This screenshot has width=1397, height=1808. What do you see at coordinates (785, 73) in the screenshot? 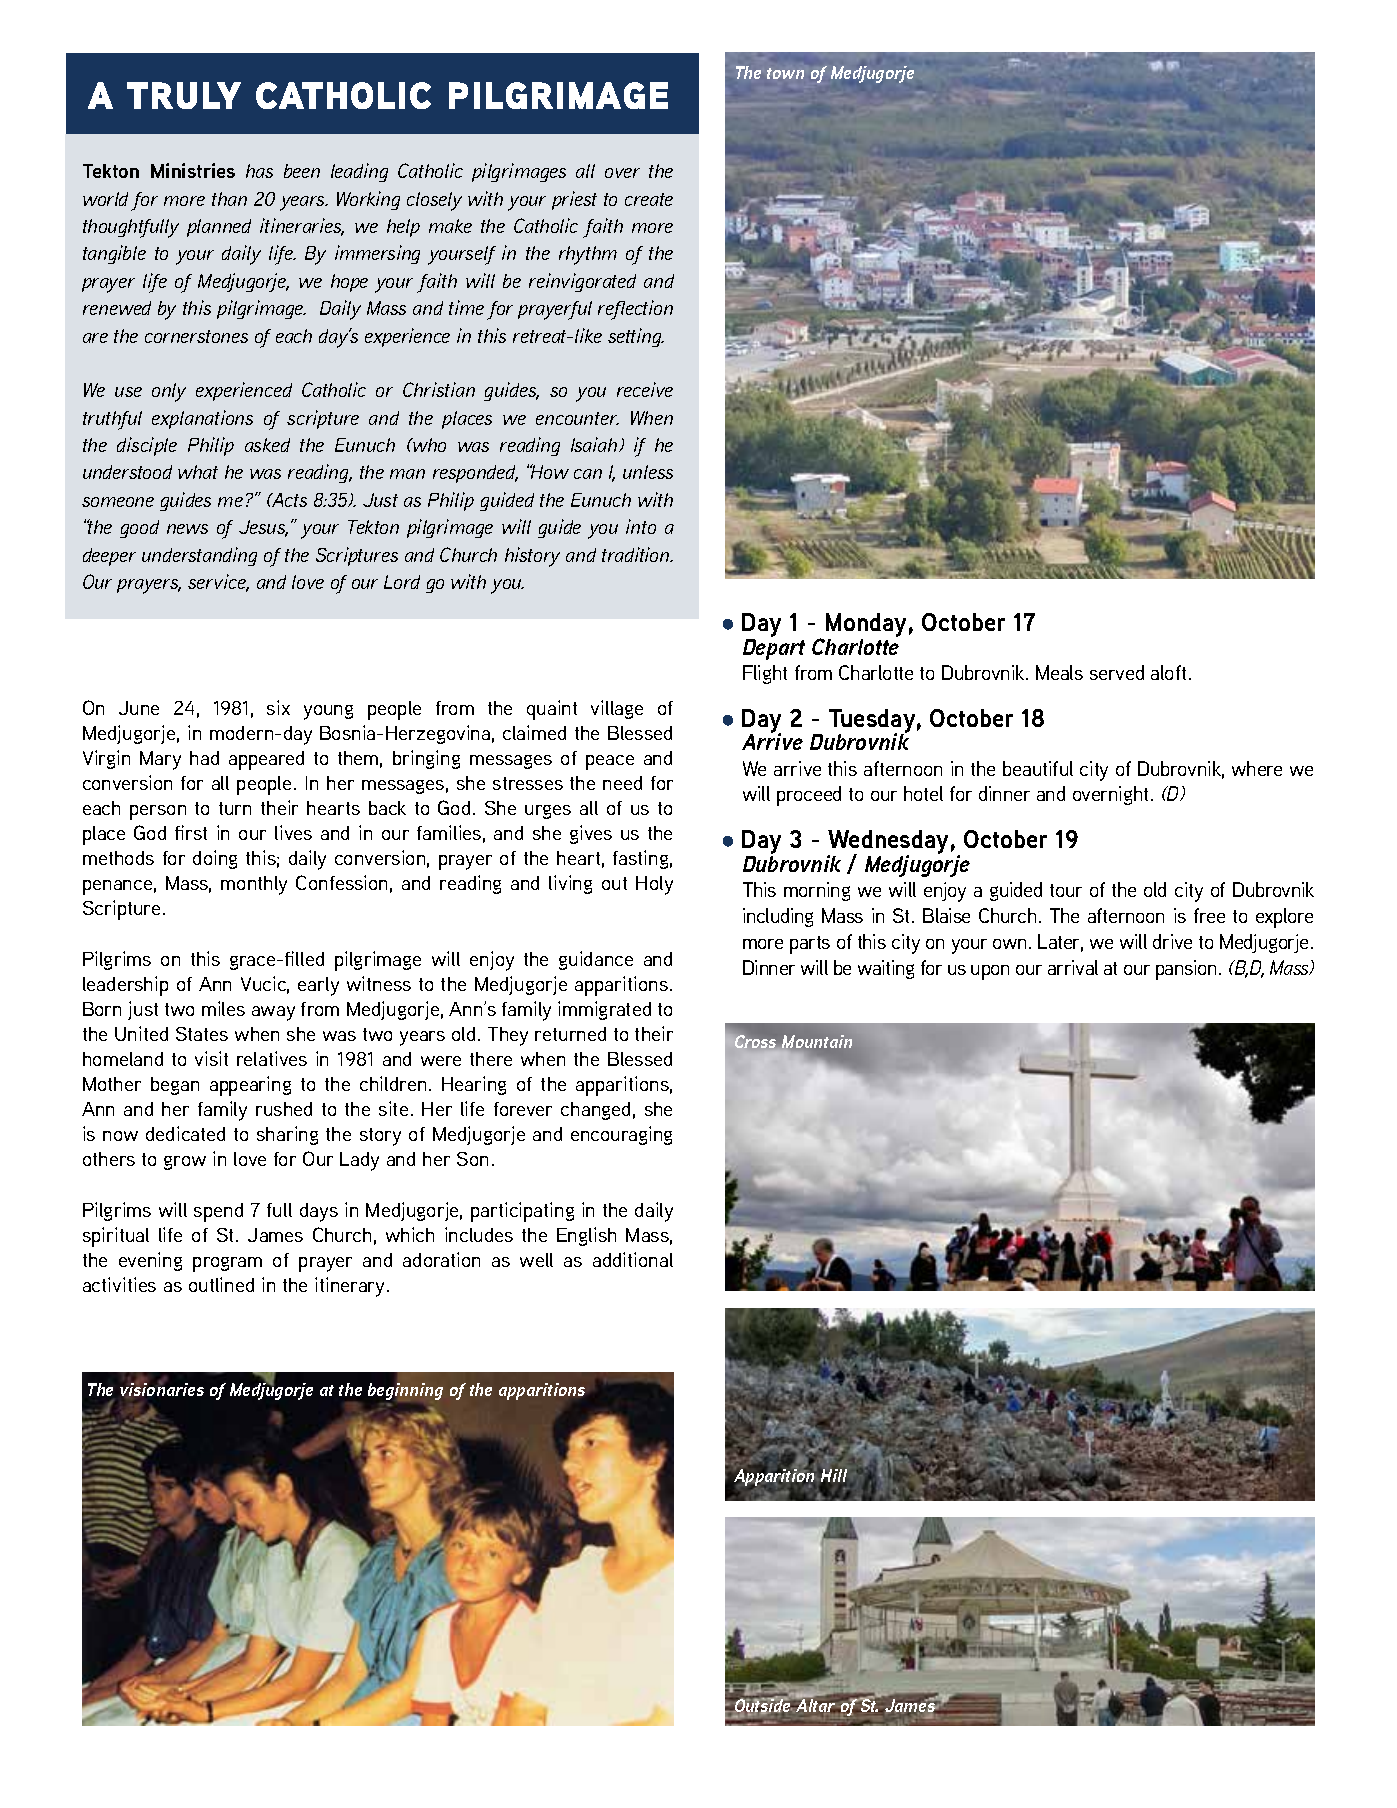
I see `town` at bounding box center [785, 73].
